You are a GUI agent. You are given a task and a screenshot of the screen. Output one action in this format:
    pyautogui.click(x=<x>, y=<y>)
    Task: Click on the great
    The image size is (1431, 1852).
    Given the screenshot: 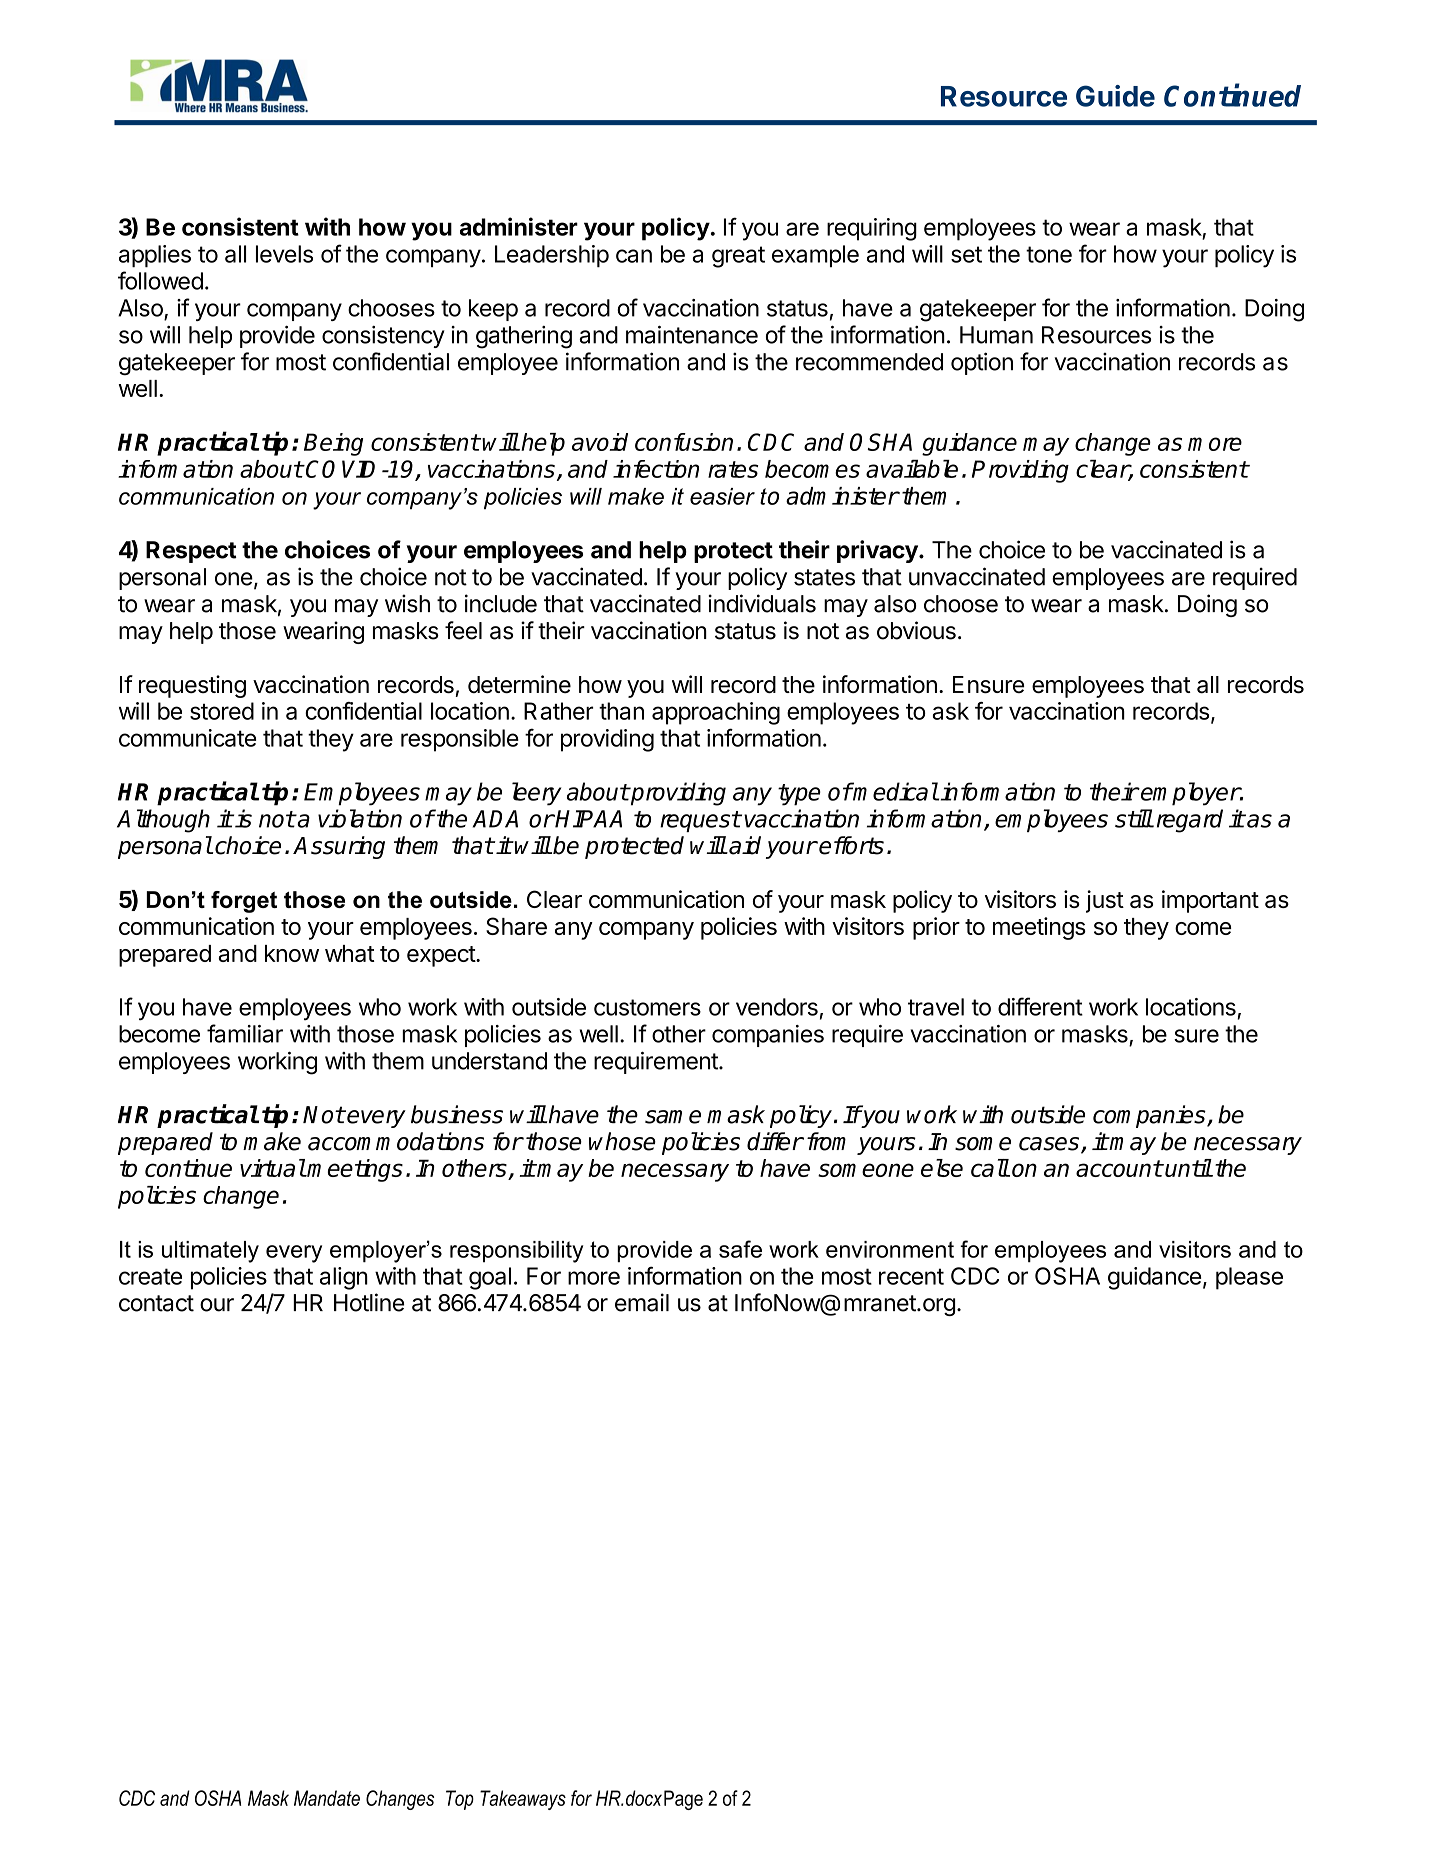 What is the action you would take?
    pyautogui.click(x=738, y=257)
